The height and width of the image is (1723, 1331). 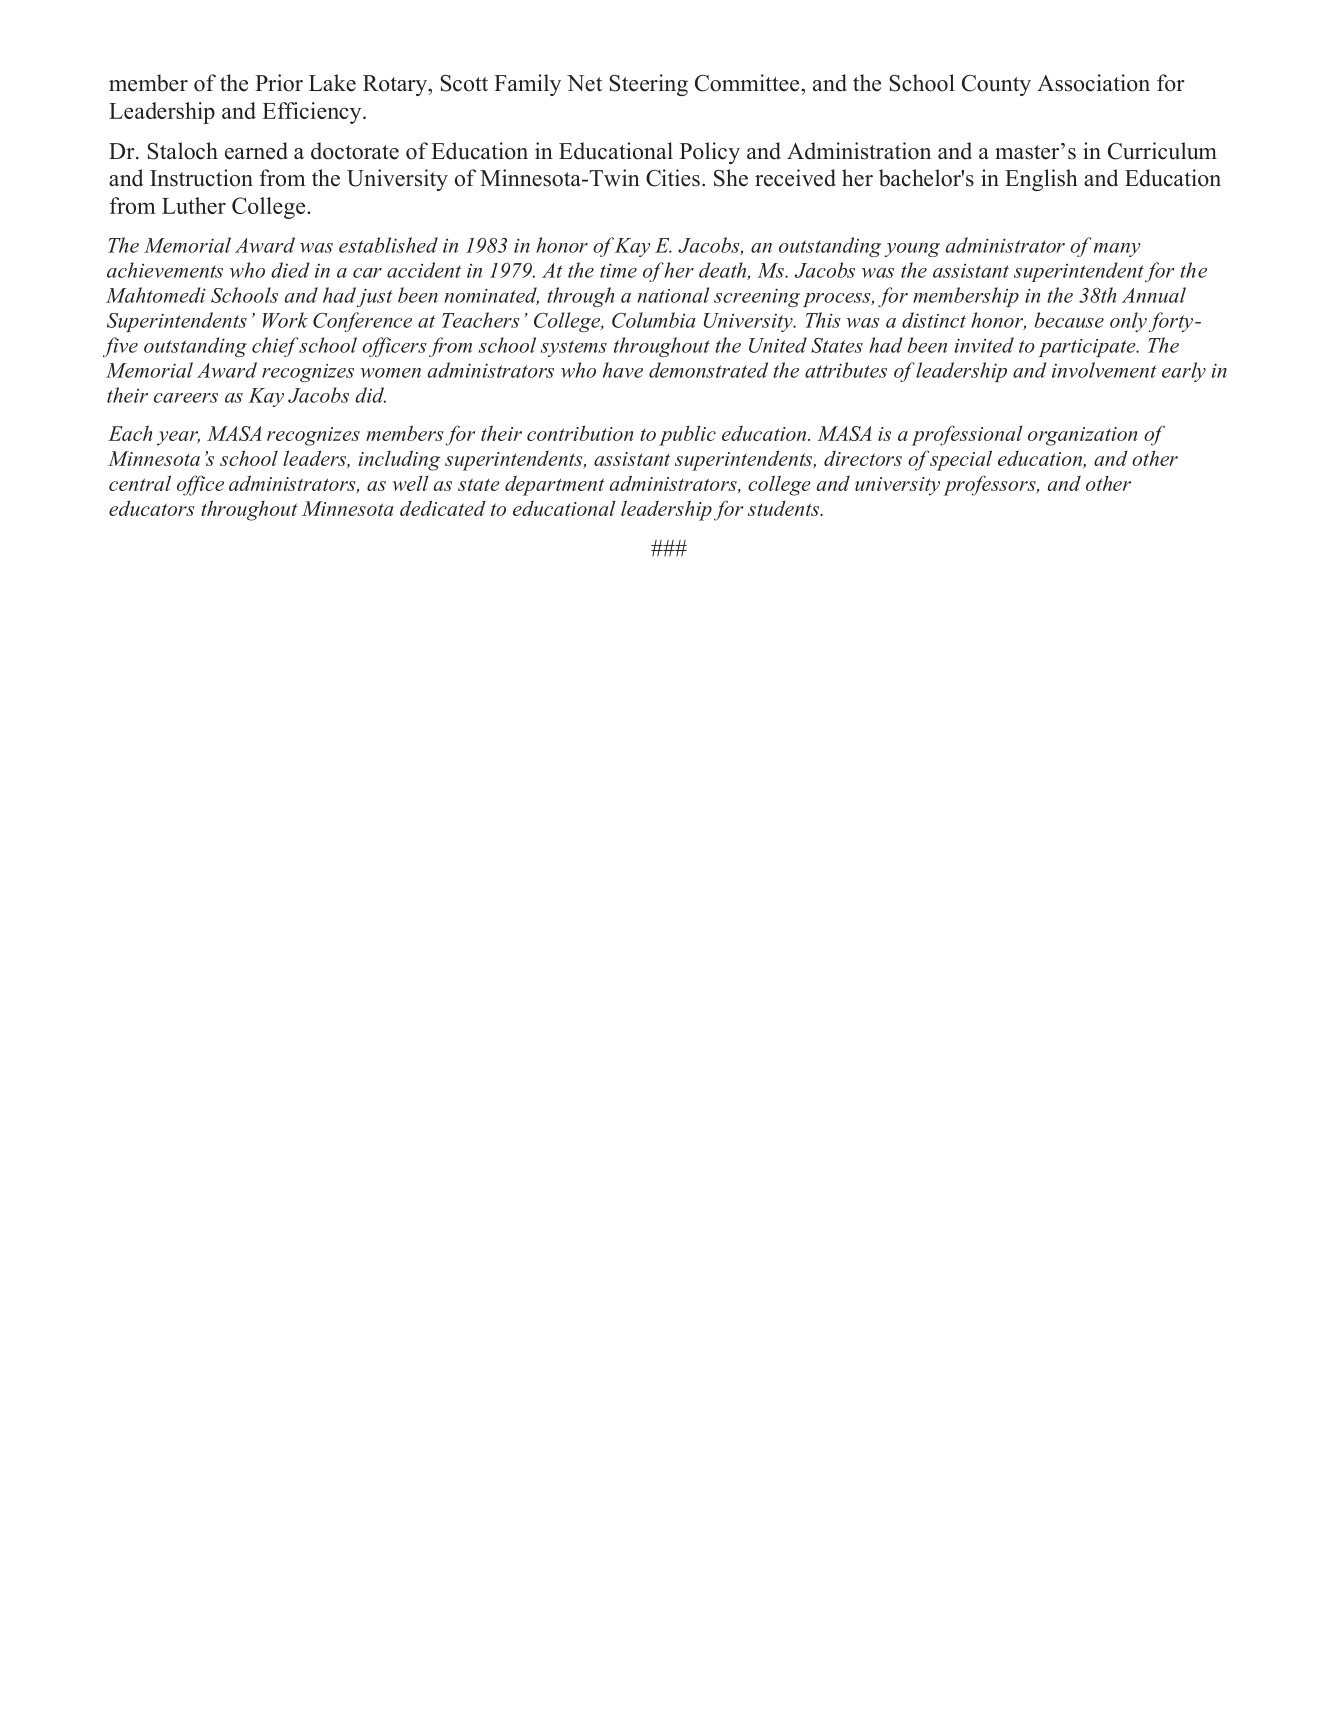 What do you see at coordinates (279, 83) in the image?
I see `Prior` at bounding box center [279, 83].
